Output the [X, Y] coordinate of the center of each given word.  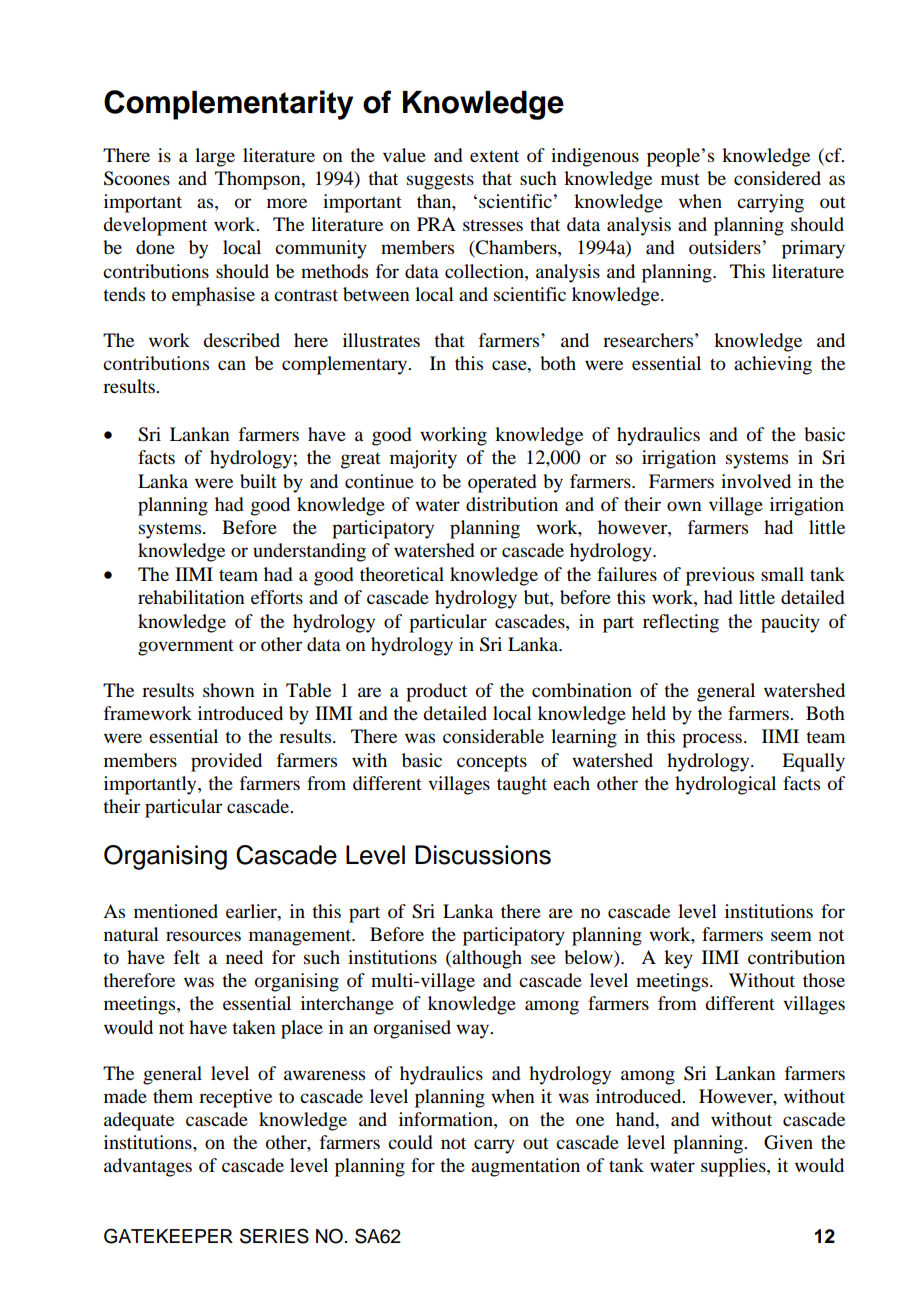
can [232, 365]
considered [777, 178]
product [436, 692]
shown [229, 690]
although [486, 959]
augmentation [525, 1167]
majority [423, 459]
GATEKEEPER [168, 1236]
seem [791, 936]
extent [494, 156]
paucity [790, 623]
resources [203, 936]
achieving [773, 365]
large [215, 157]
